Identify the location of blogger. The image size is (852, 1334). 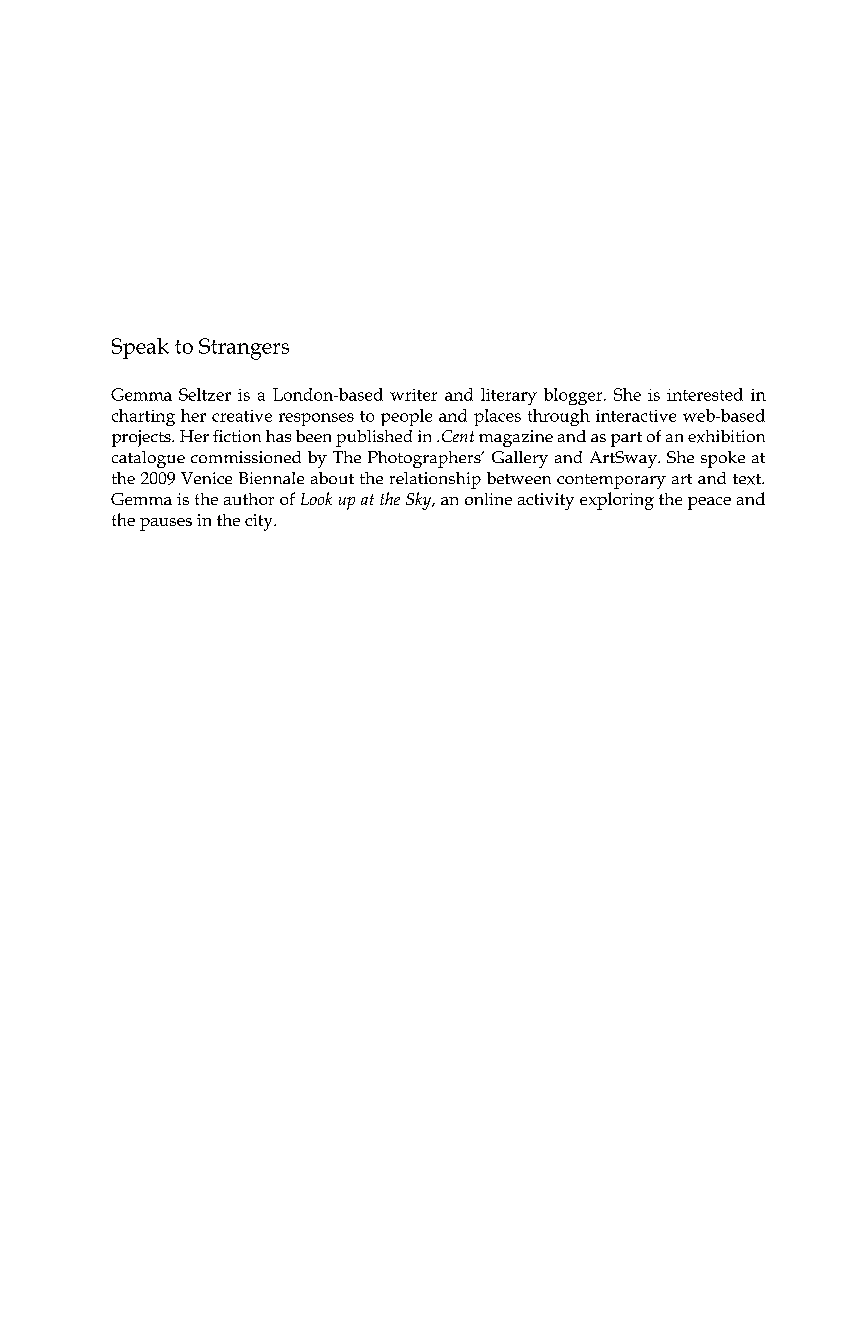
(574, 396).
